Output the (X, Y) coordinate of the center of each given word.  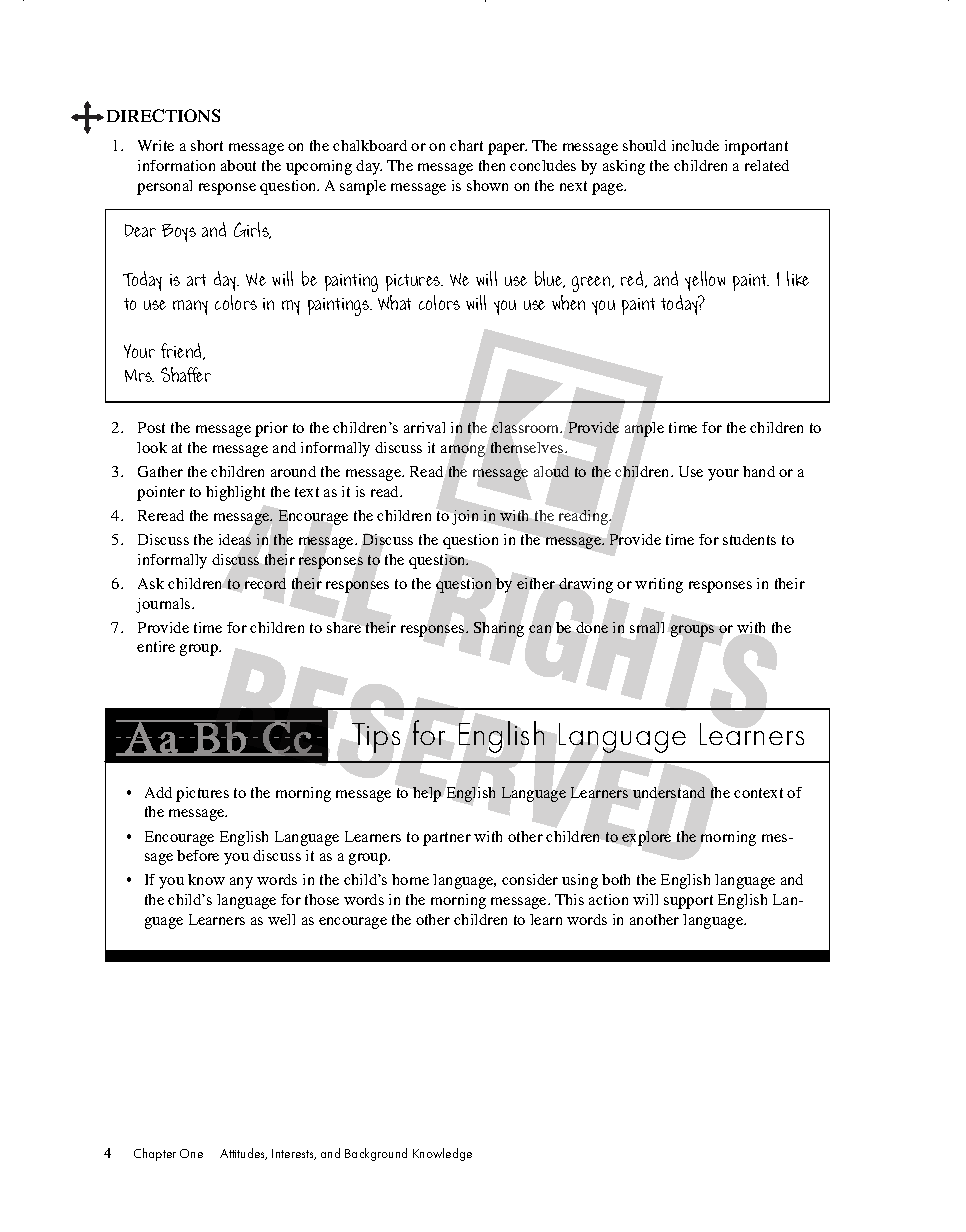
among (463, 451)
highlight (235, 493)
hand (759, 471)
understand (669, 792)
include (695, 145)
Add (158, 792)
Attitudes (243, 1154)
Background (376, 1154)
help (427, 794)
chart (466, 145)
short (207, 145)
